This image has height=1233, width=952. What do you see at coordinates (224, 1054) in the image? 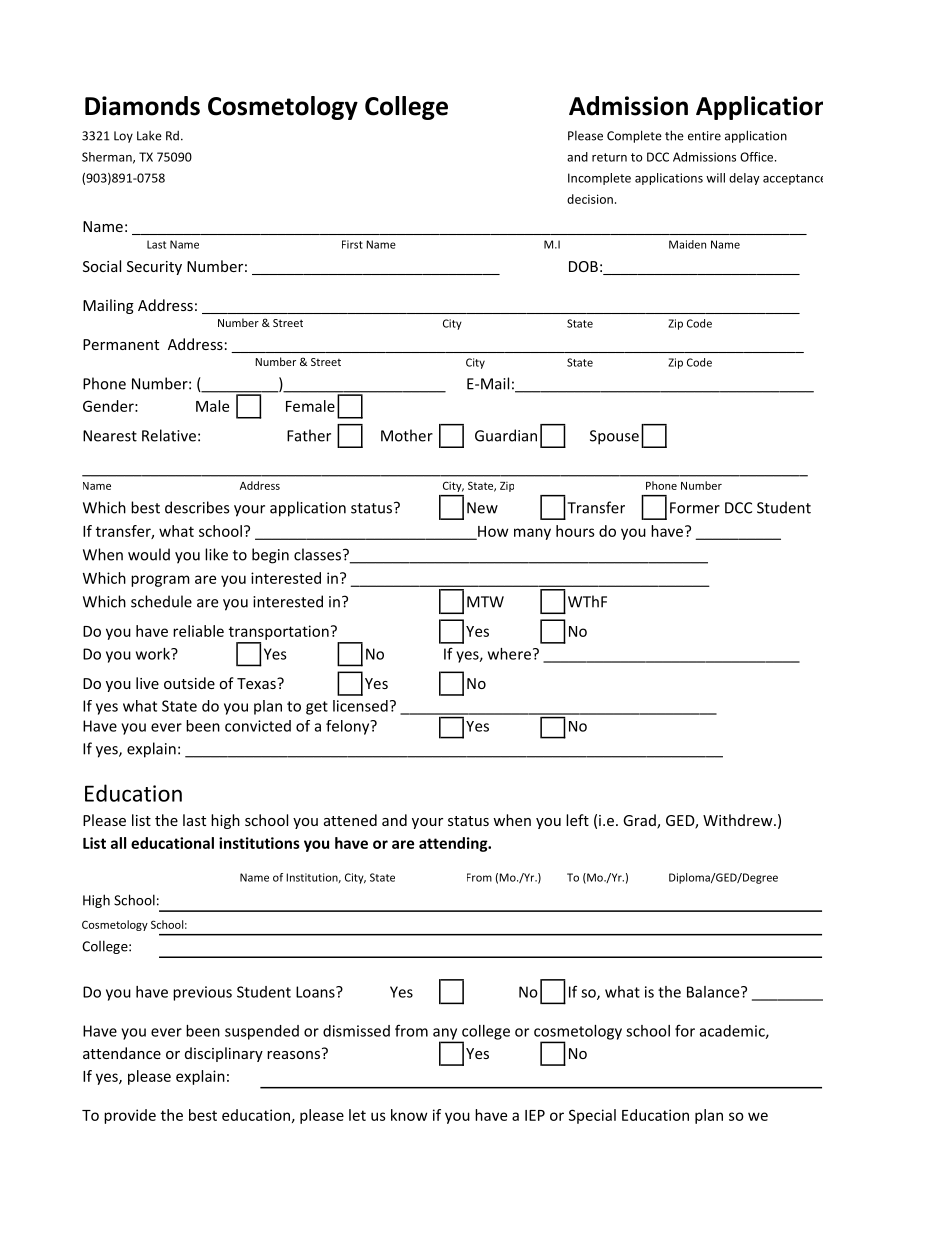
I see `disciplinary` at bounding box center [224, 1054].
